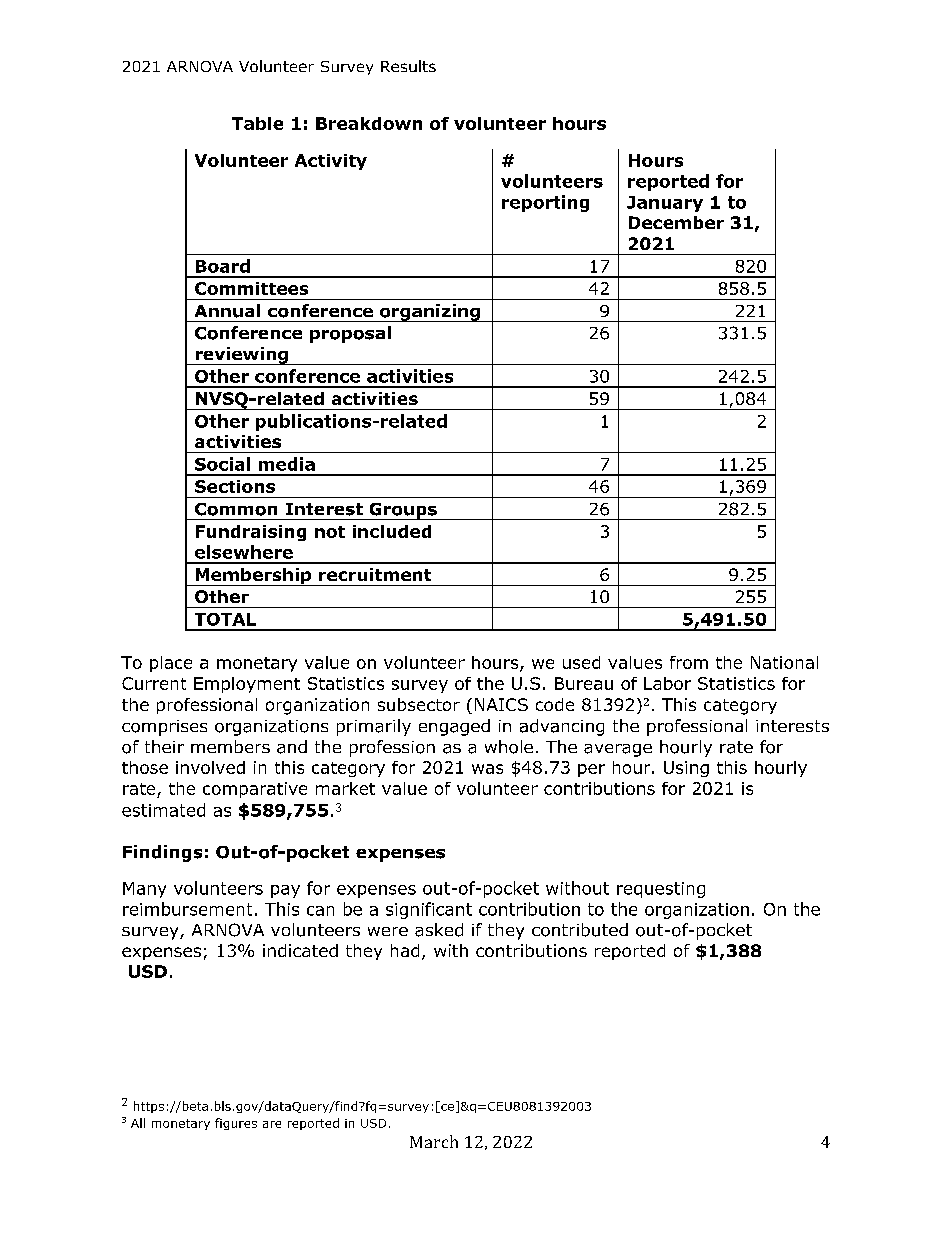  I want to click on January, so click(665, 204).
